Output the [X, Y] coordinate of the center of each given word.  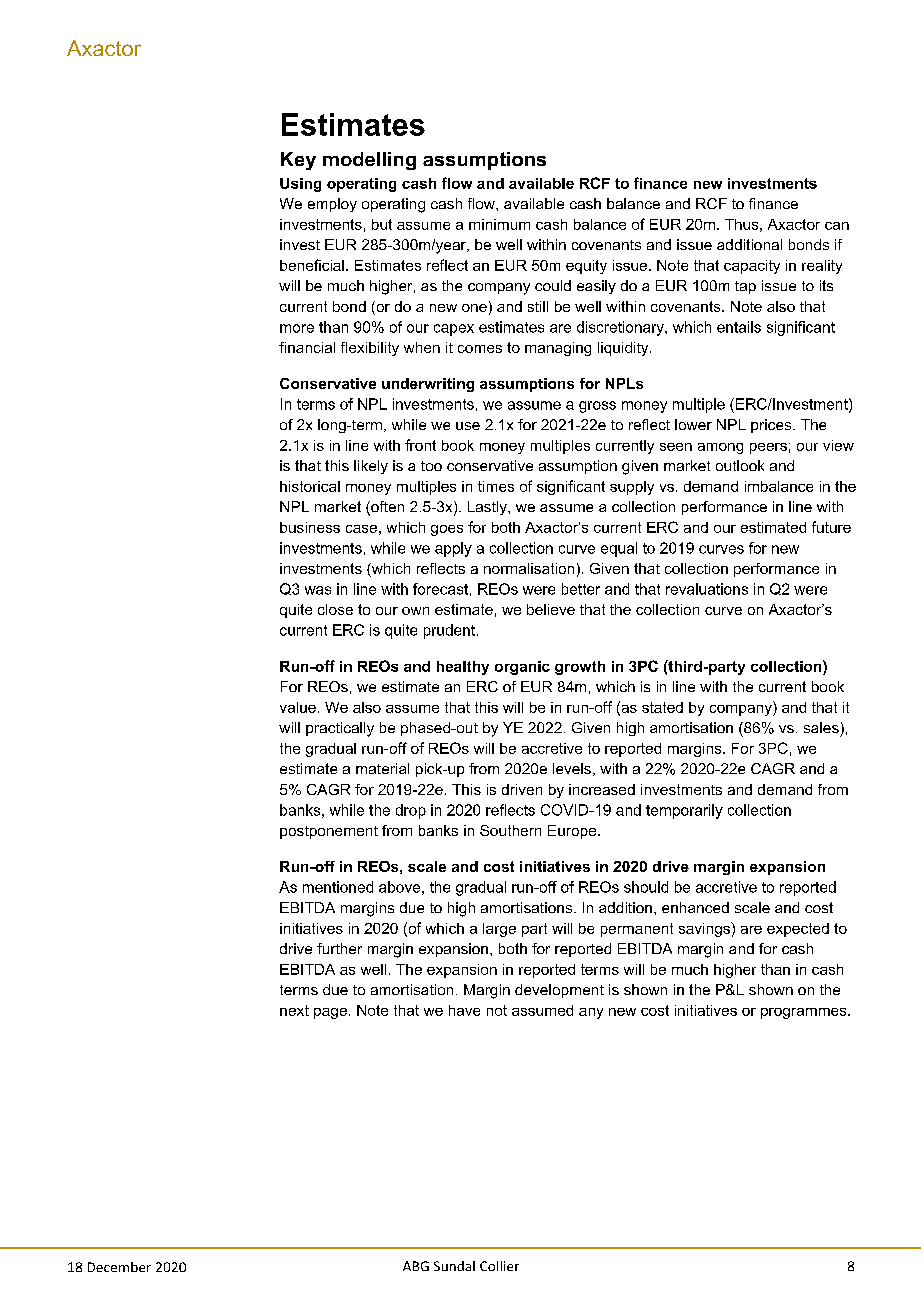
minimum [499, 224]
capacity [752, 267]
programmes [805, 1013]
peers [768, 448]
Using [300, 185]
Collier [499, 1266]
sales [821, 727]
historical [310, 486]
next [294, 1010]
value [298, 707]
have [464, 1010]
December [119, 1267]
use [468, 426]
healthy [463, 668]
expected [798, 930]
